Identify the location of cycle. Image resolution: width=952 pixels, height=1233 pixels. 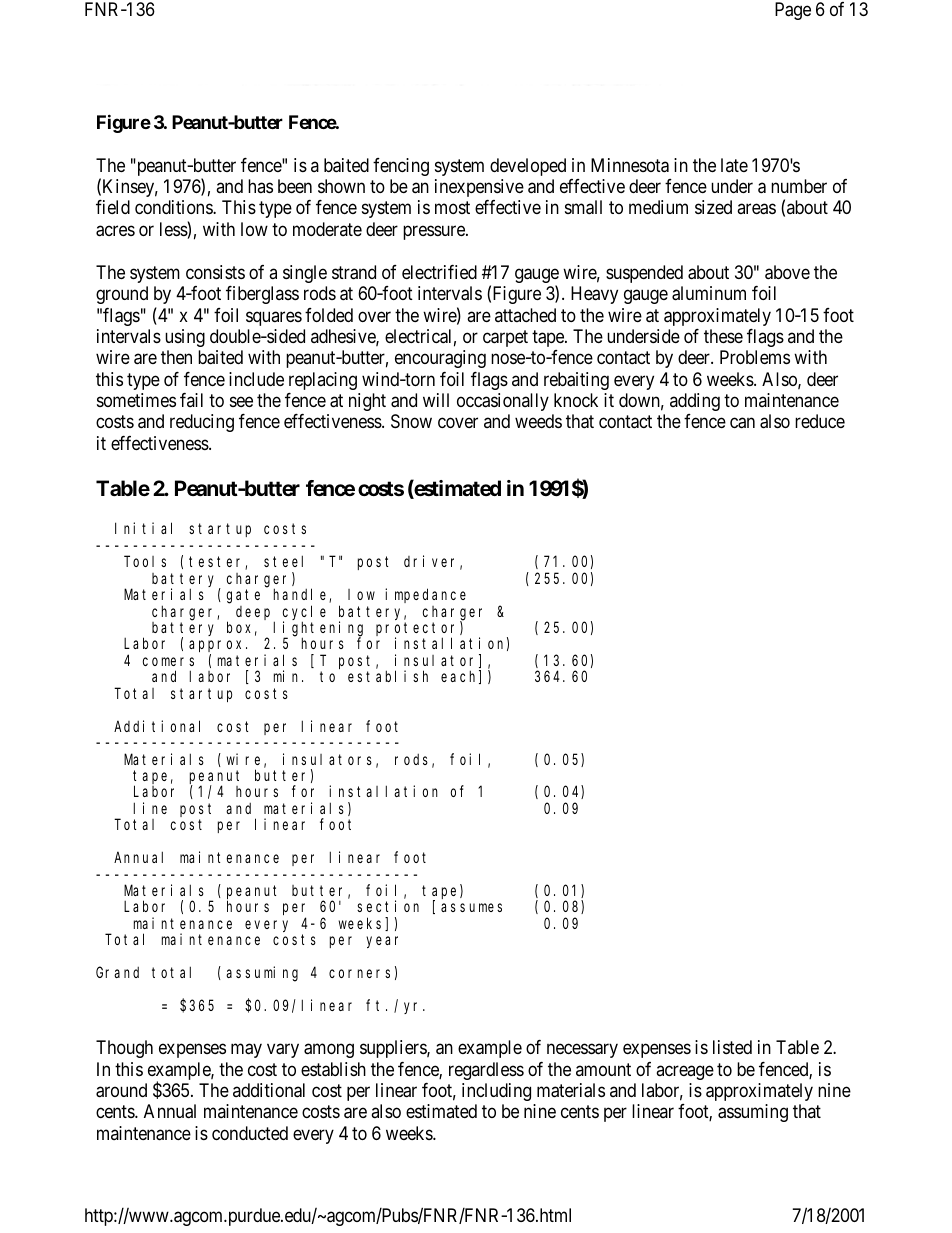
(304, 613).
